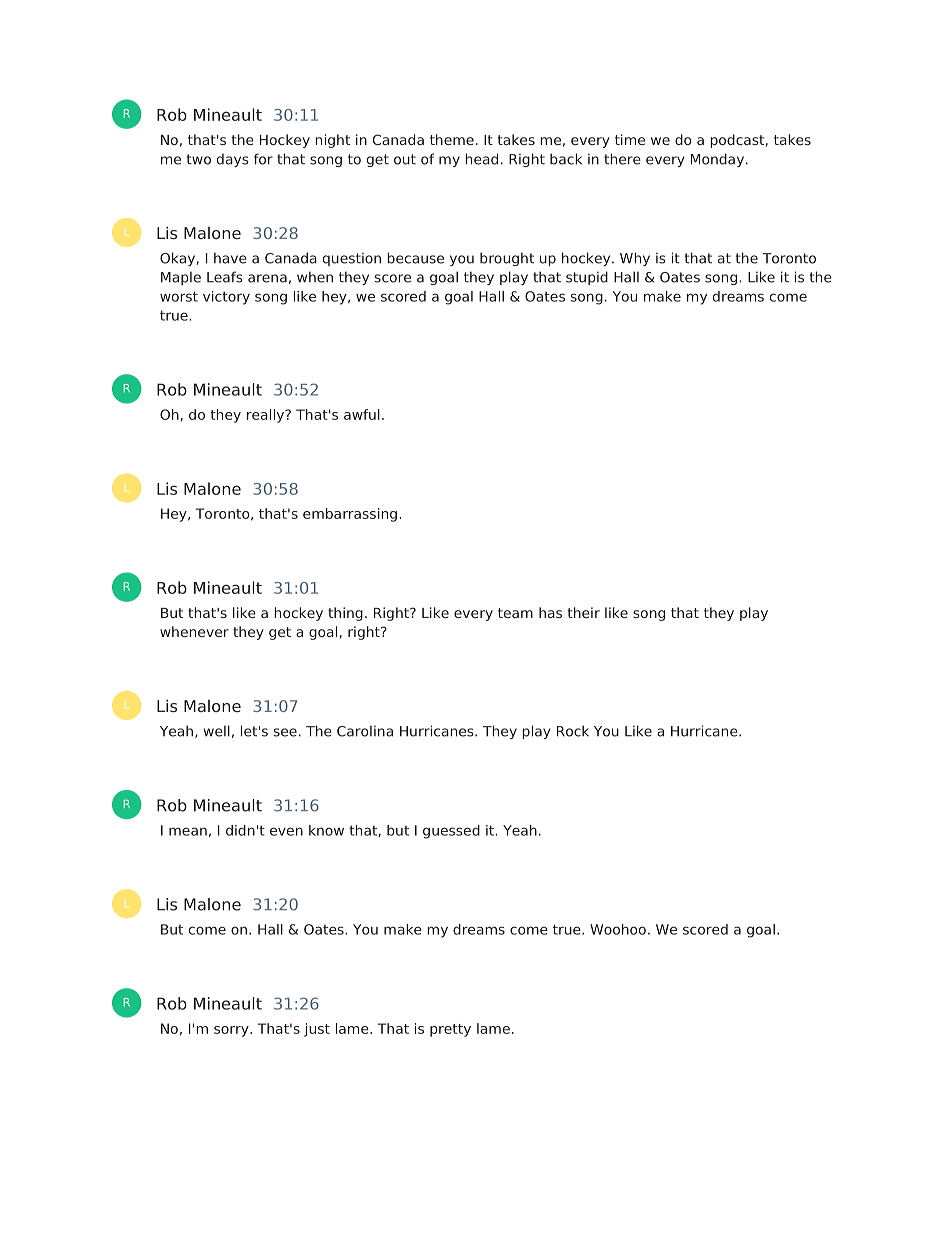 This document has width=952, height=1233. Describe the element at coordinates (232, 1031) in the document. I see `sorry` at that location.
